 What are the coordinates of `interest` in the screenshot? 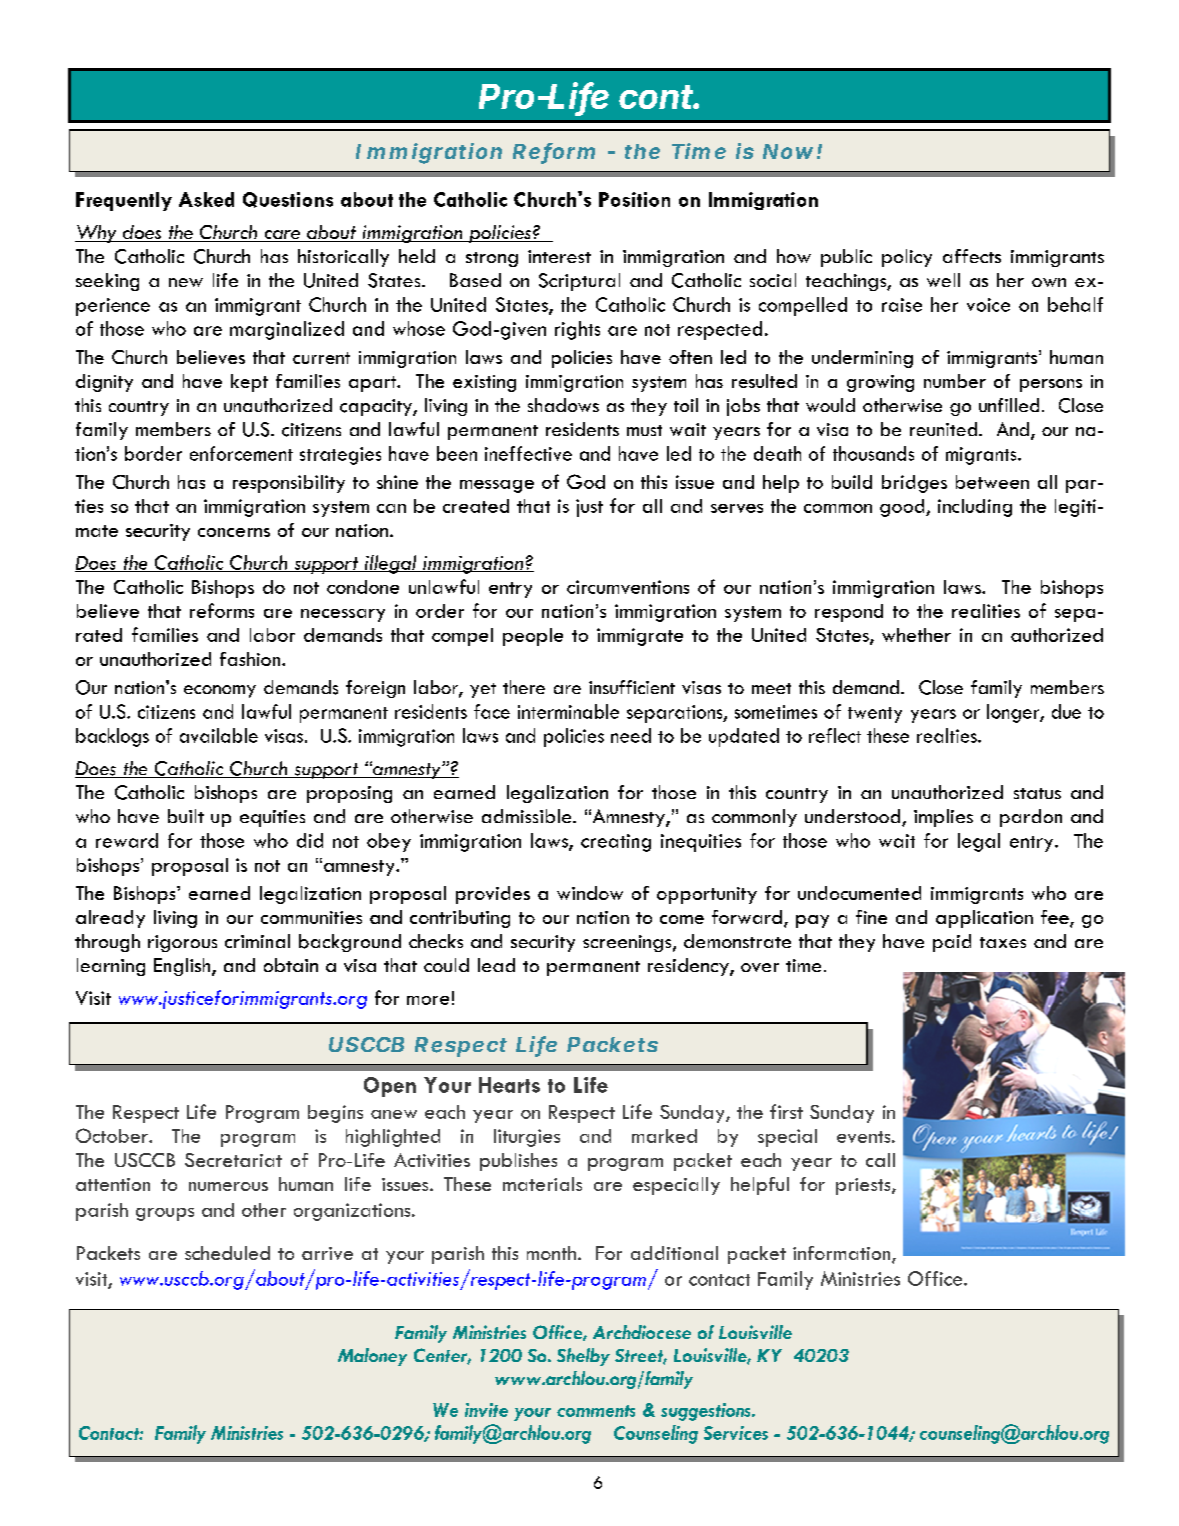 It's located at (559, 256).
